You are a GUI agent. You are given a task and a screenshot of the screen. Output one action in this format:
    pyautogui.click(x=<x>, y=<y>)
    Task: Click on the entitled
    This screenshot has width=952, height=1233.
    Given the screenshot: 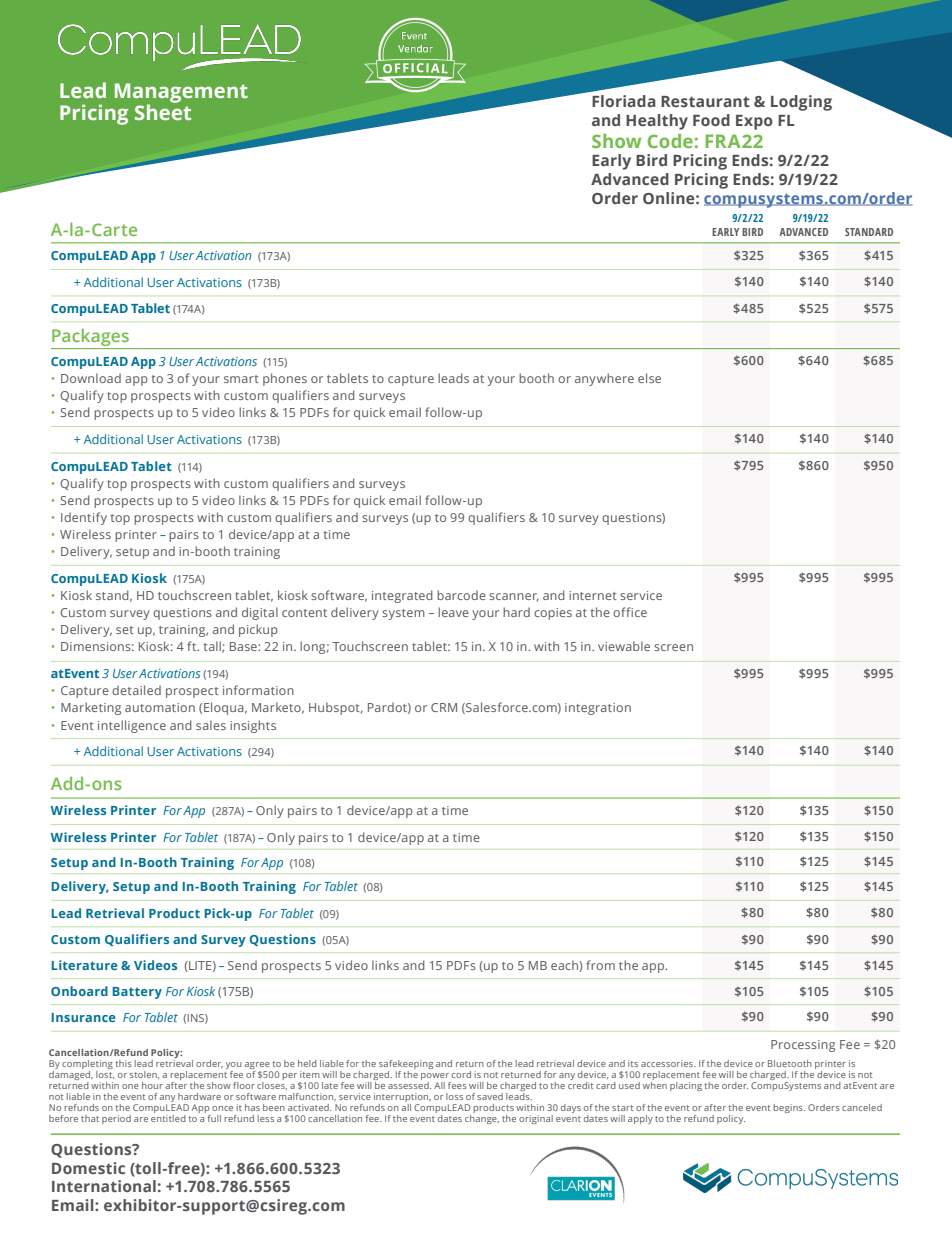 What is the action you would take?
    pyautogui.click(x=168, y=1117)
